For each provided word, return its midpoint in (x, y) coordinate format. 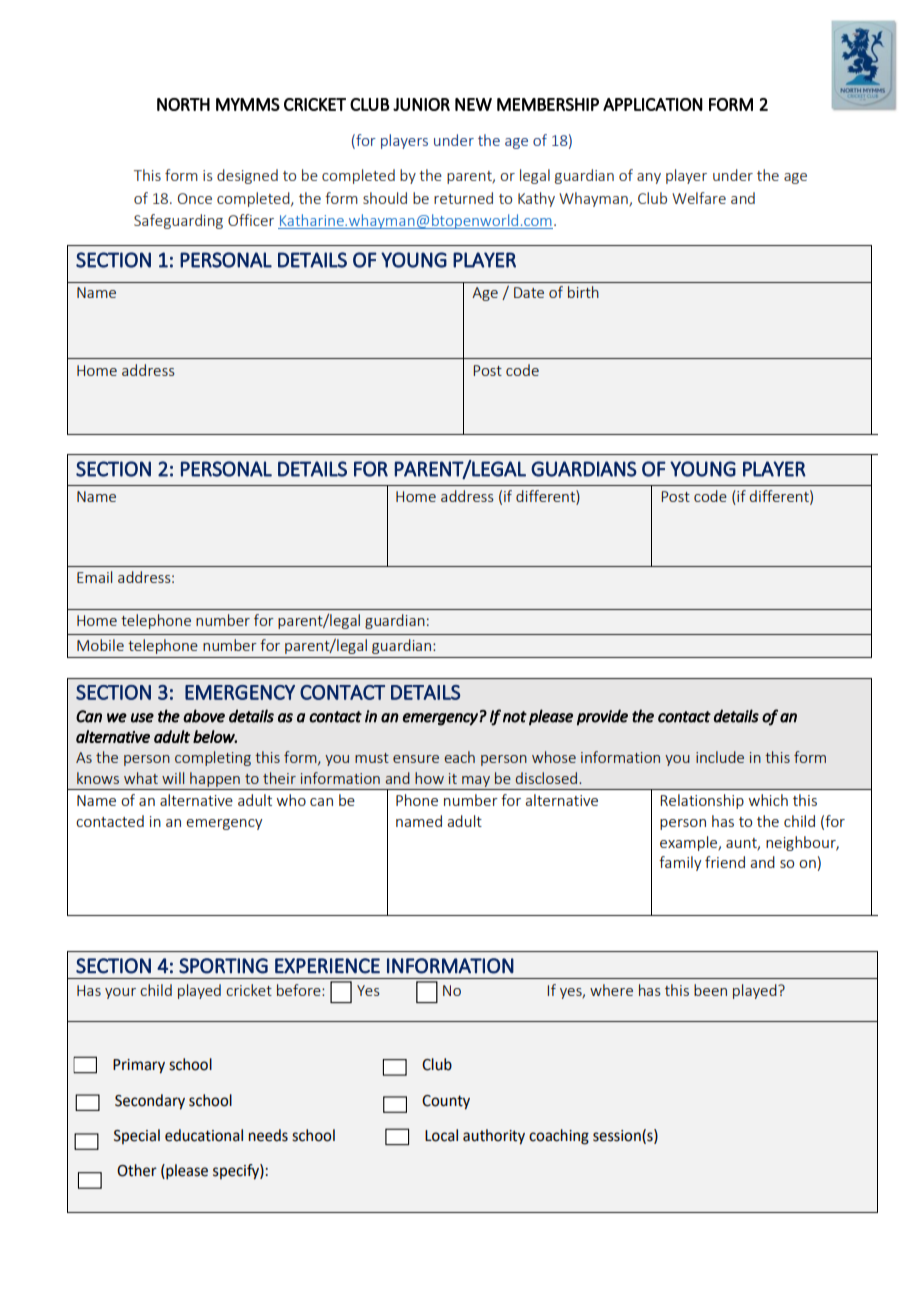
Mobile (100, 645)
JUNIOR (421, 104)
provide (602, 717)
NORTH (183, 104)
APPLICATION (653, 104)
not (515, 717)
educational (204, 1135)
